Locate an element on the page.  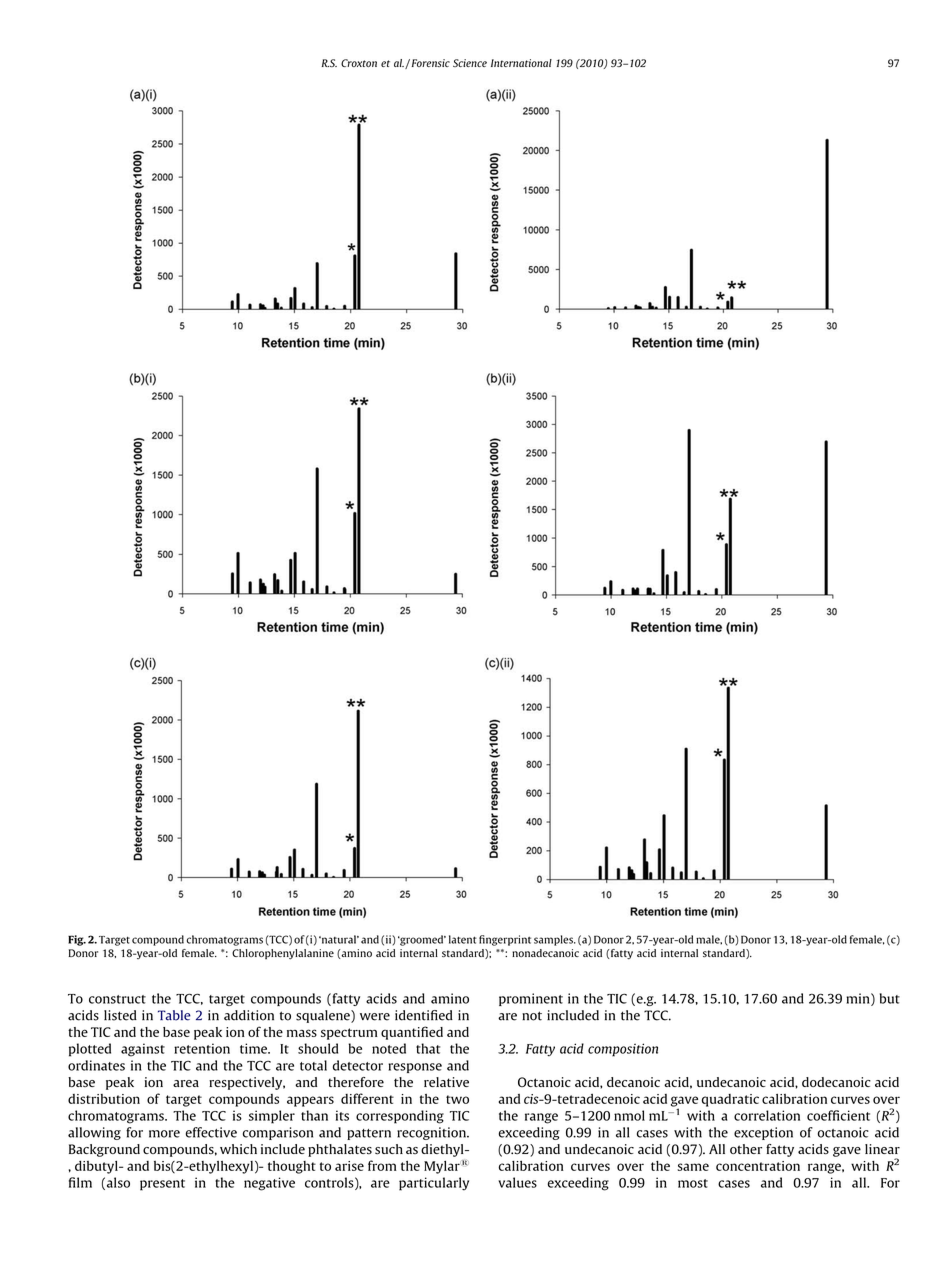
more is located at coordinates (164, 1134).
